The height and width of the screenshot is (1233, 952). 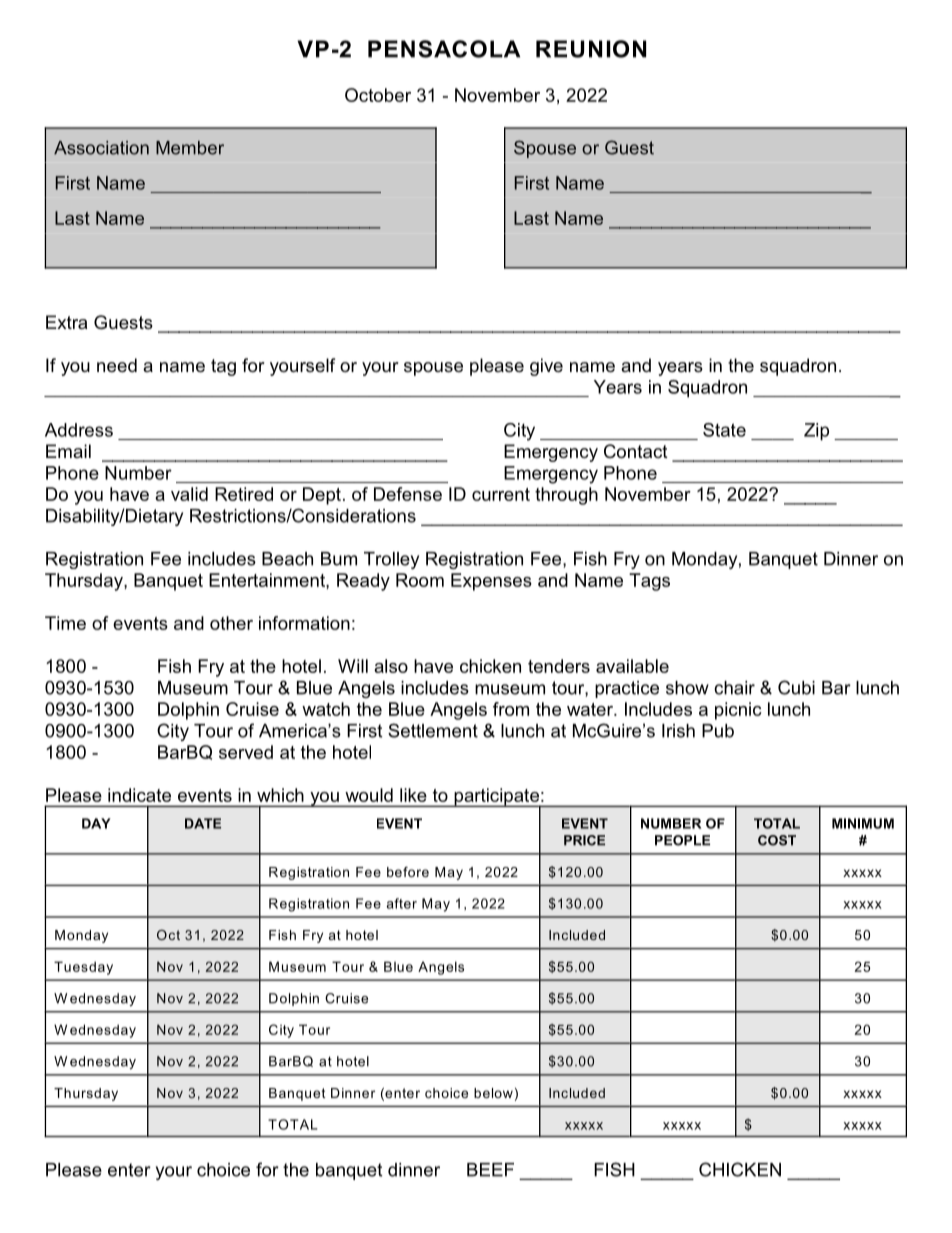 I want to click on participate, so click(x=496, y=798).
